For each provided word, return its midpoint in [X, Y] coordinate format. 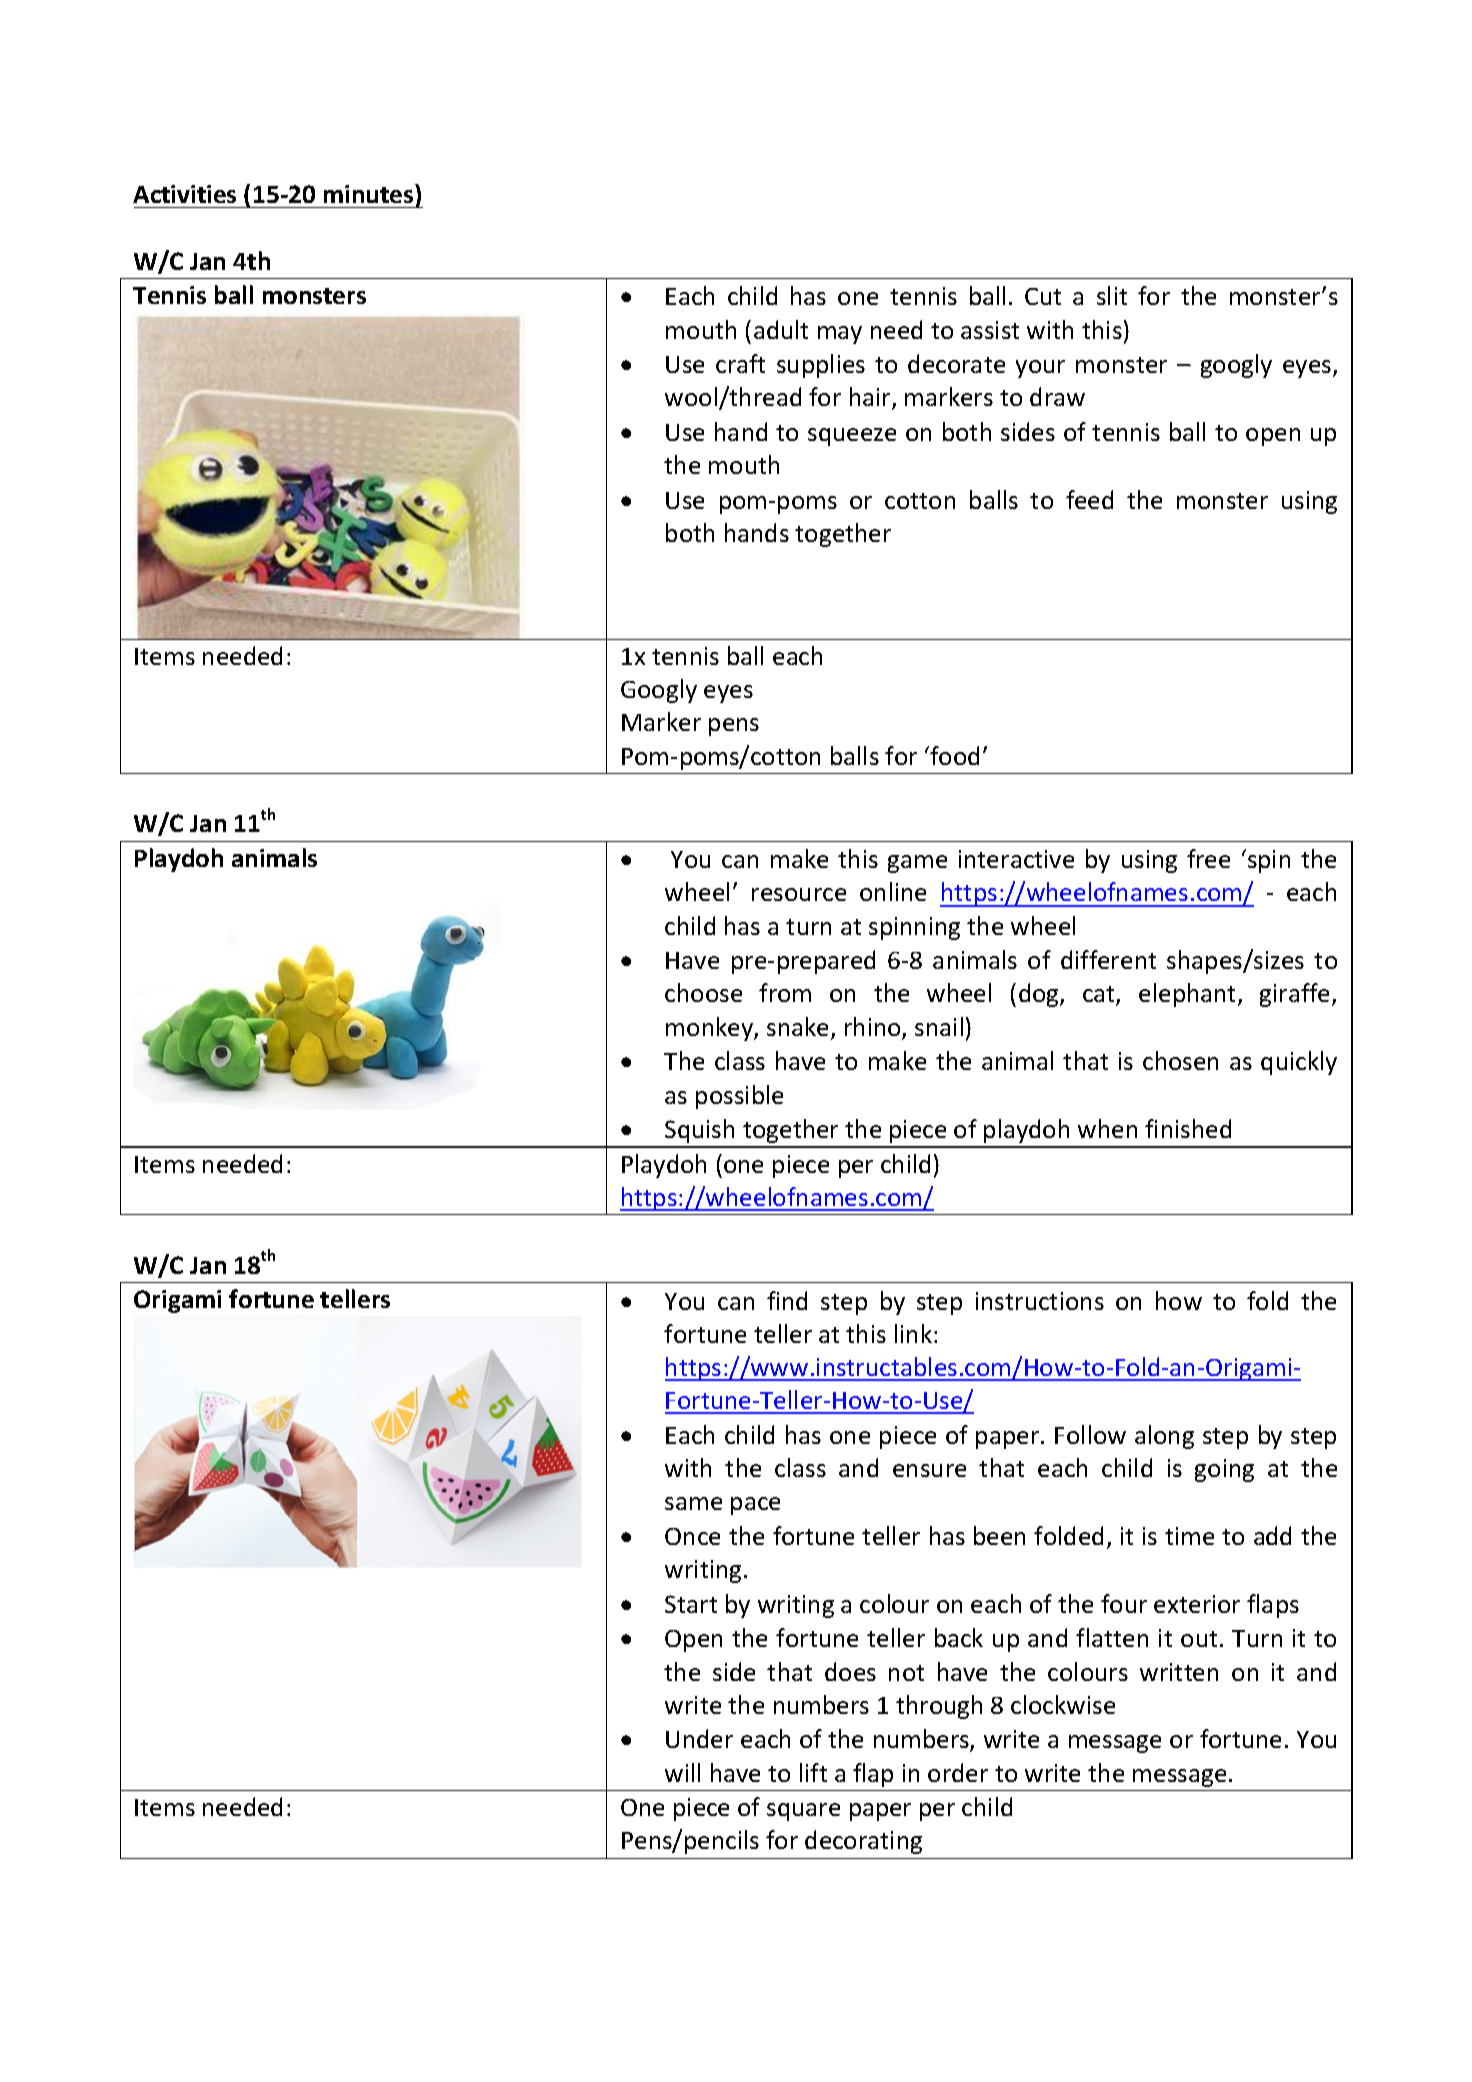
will [682, 1772]
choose [703, 992]
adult [781, 329]
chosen [1180, 1060]
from [785, 992]
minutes [370, 193]
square [803, 1812]
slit [1112, 295]
